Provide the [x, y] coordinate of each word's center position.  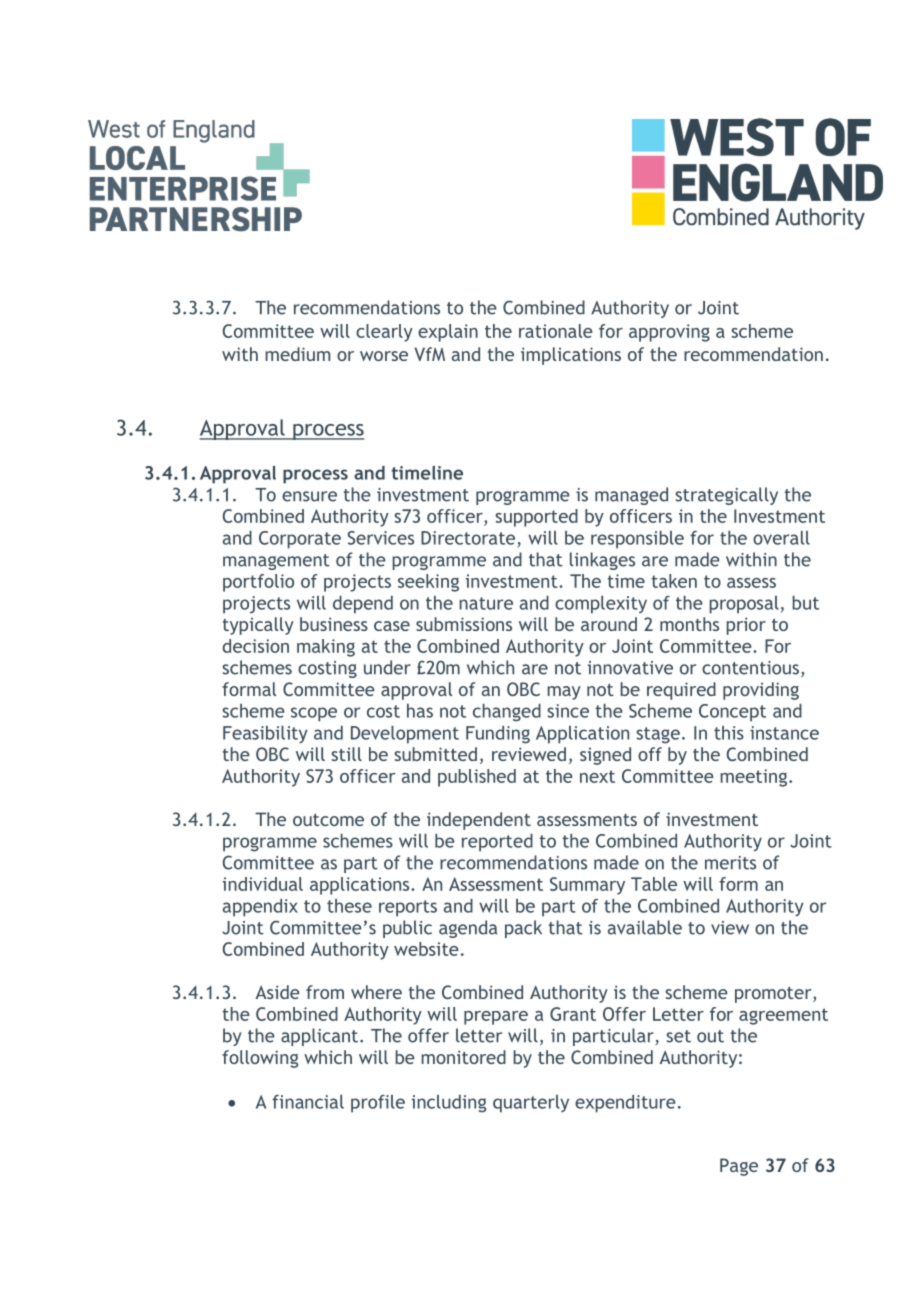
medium [297, 354]
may [564, 693]
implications [571, 356]
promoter [774, 995]
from [325, 992]
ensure [309, 496]
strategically [726, 496]
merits [730, 863]
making [326, 648]
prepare [496, 1018]
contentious [750, 668]
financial [308, 1102]
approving [669, 333]
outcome [328, 820]
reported [497, 843]
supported [536, 518]
